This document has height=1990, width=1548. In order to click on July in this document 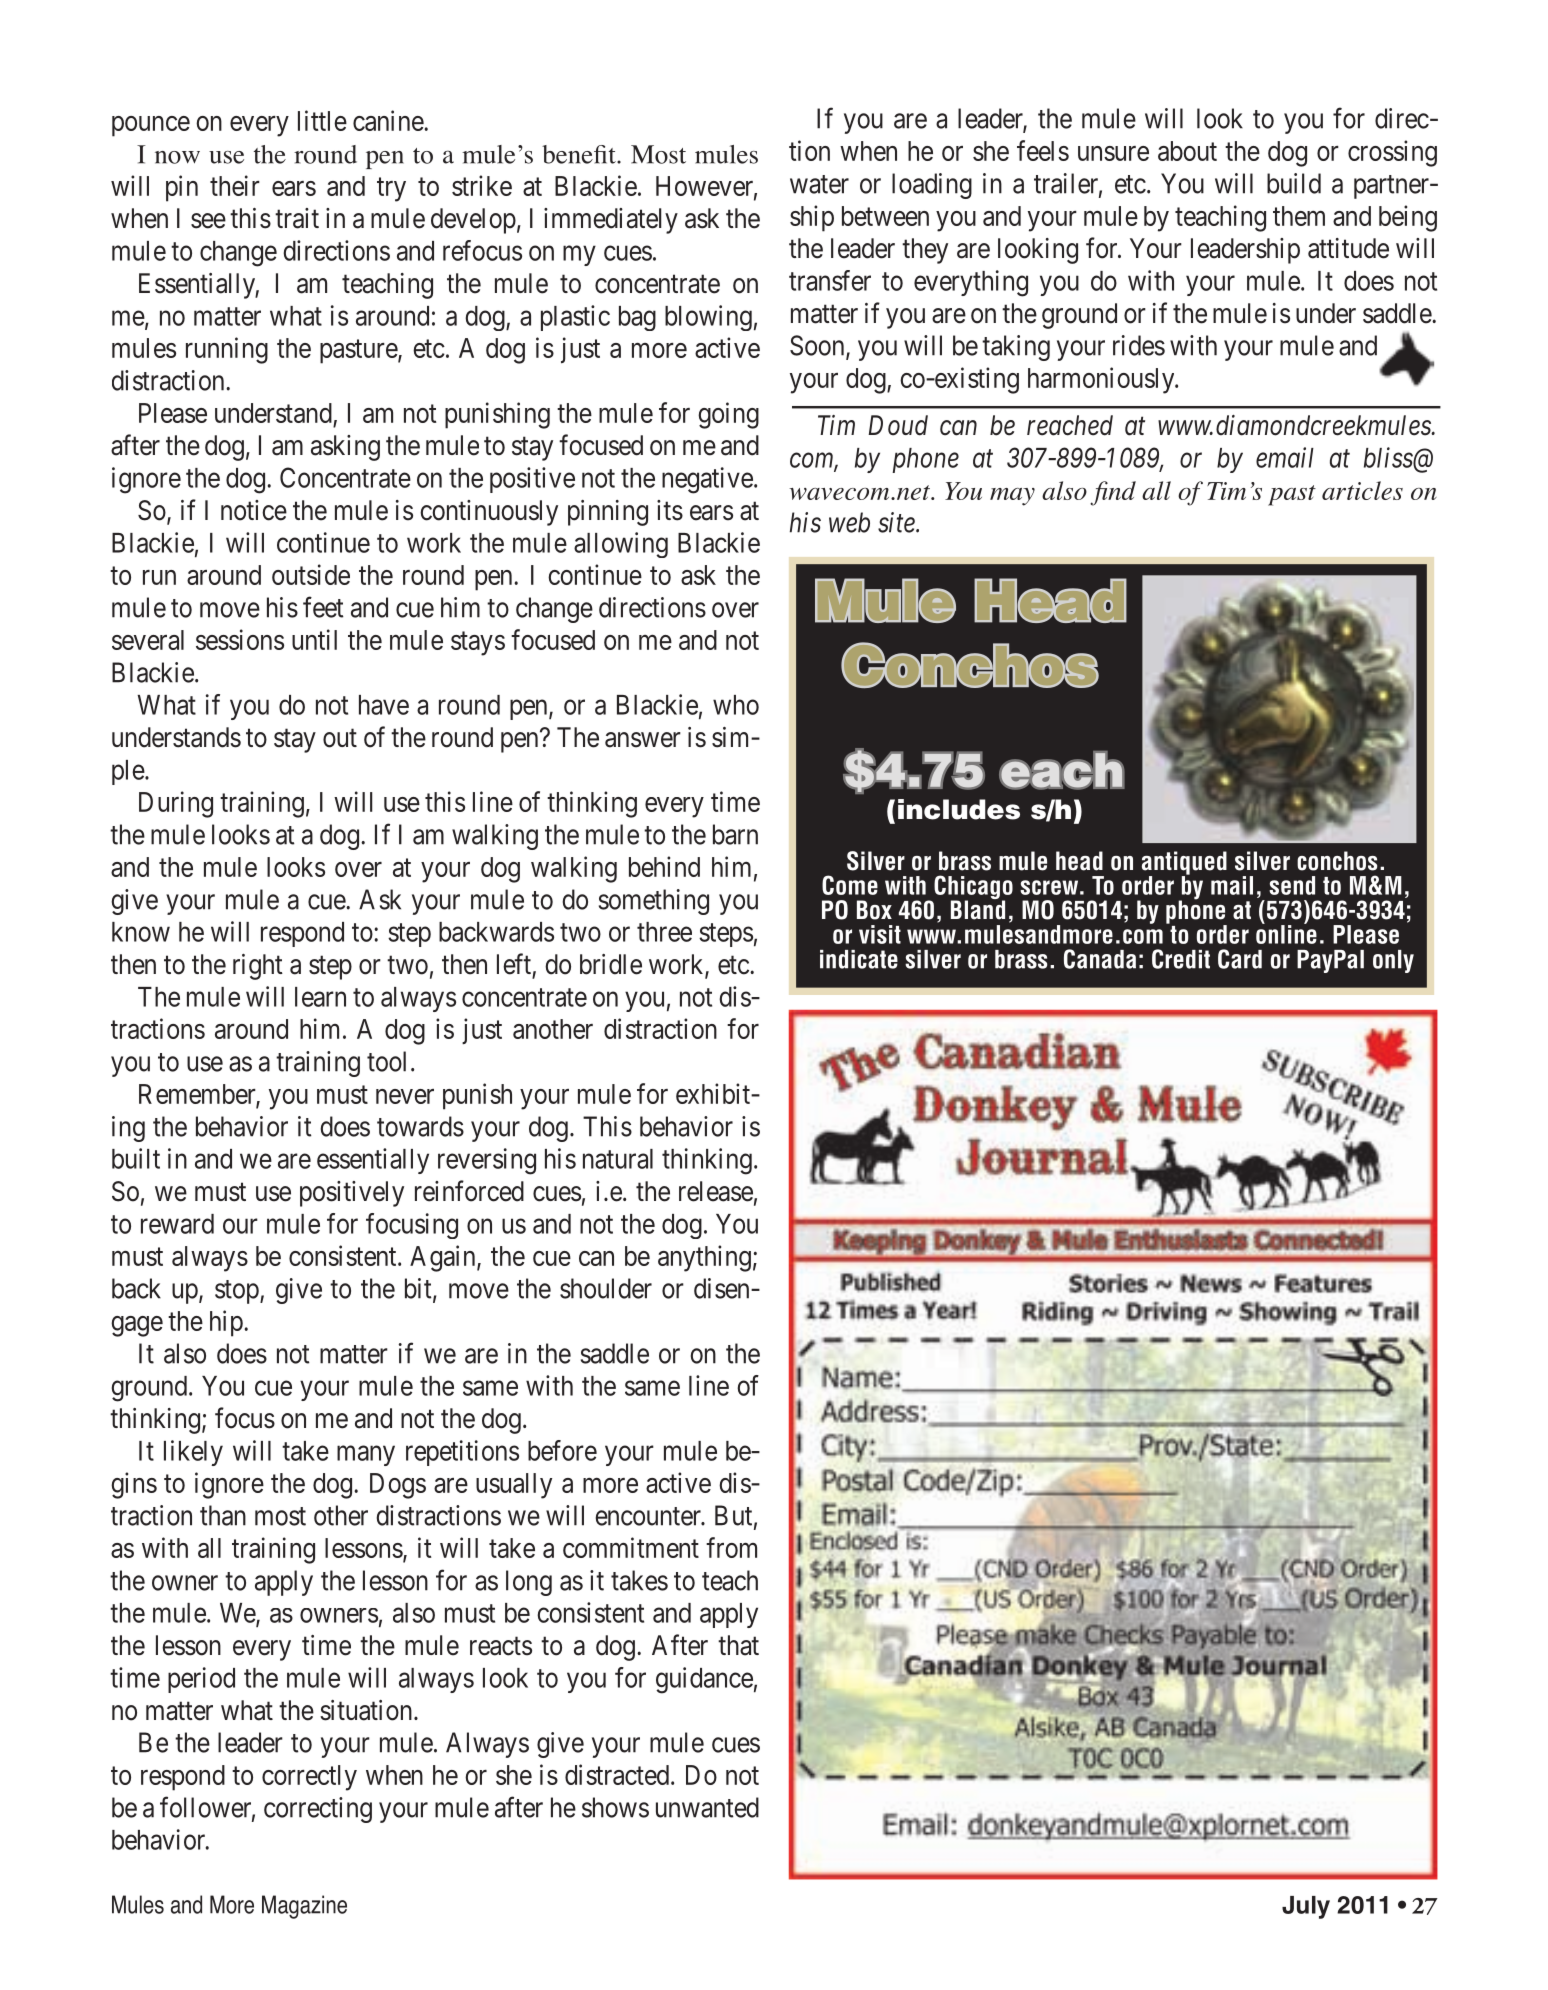, I will do `click(1306, 1907)`.
